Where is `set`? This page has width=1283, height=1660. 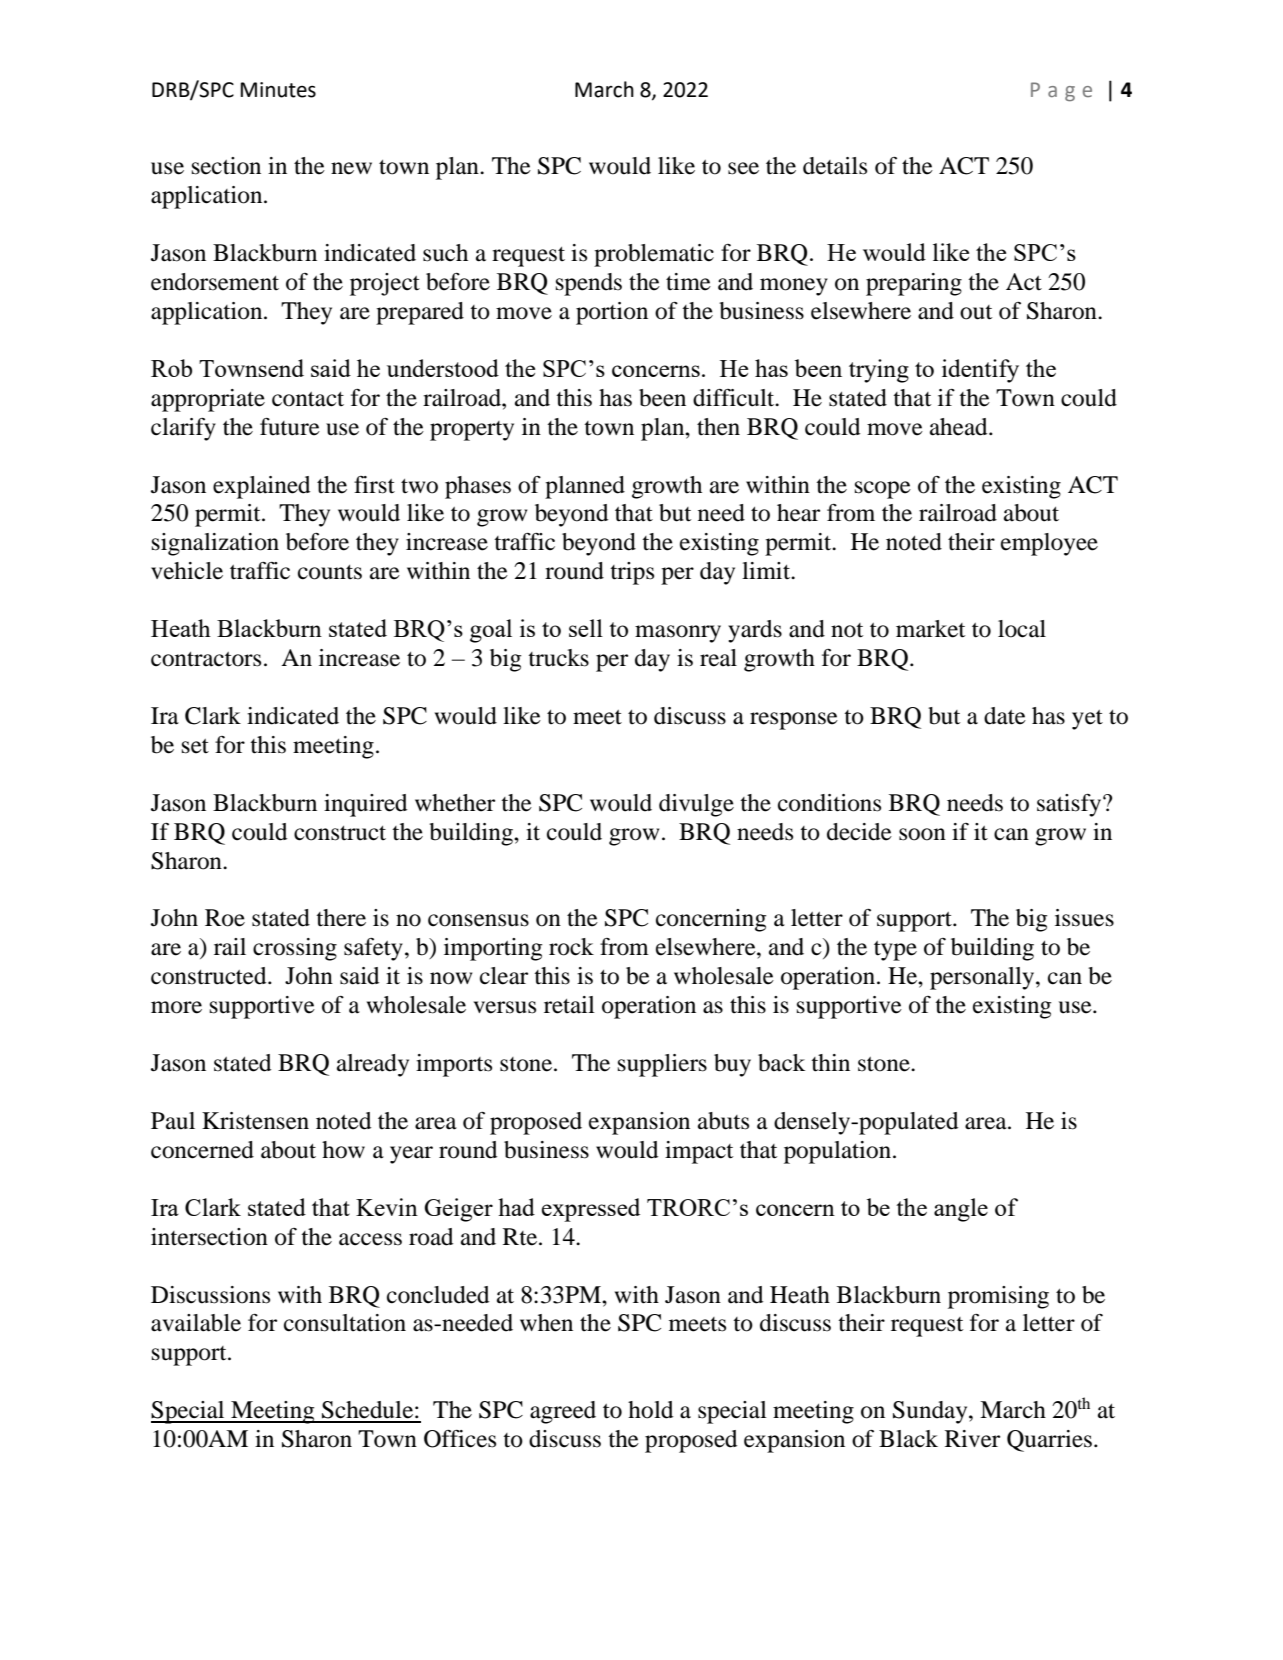
set is located at coordinates (195, 746).
